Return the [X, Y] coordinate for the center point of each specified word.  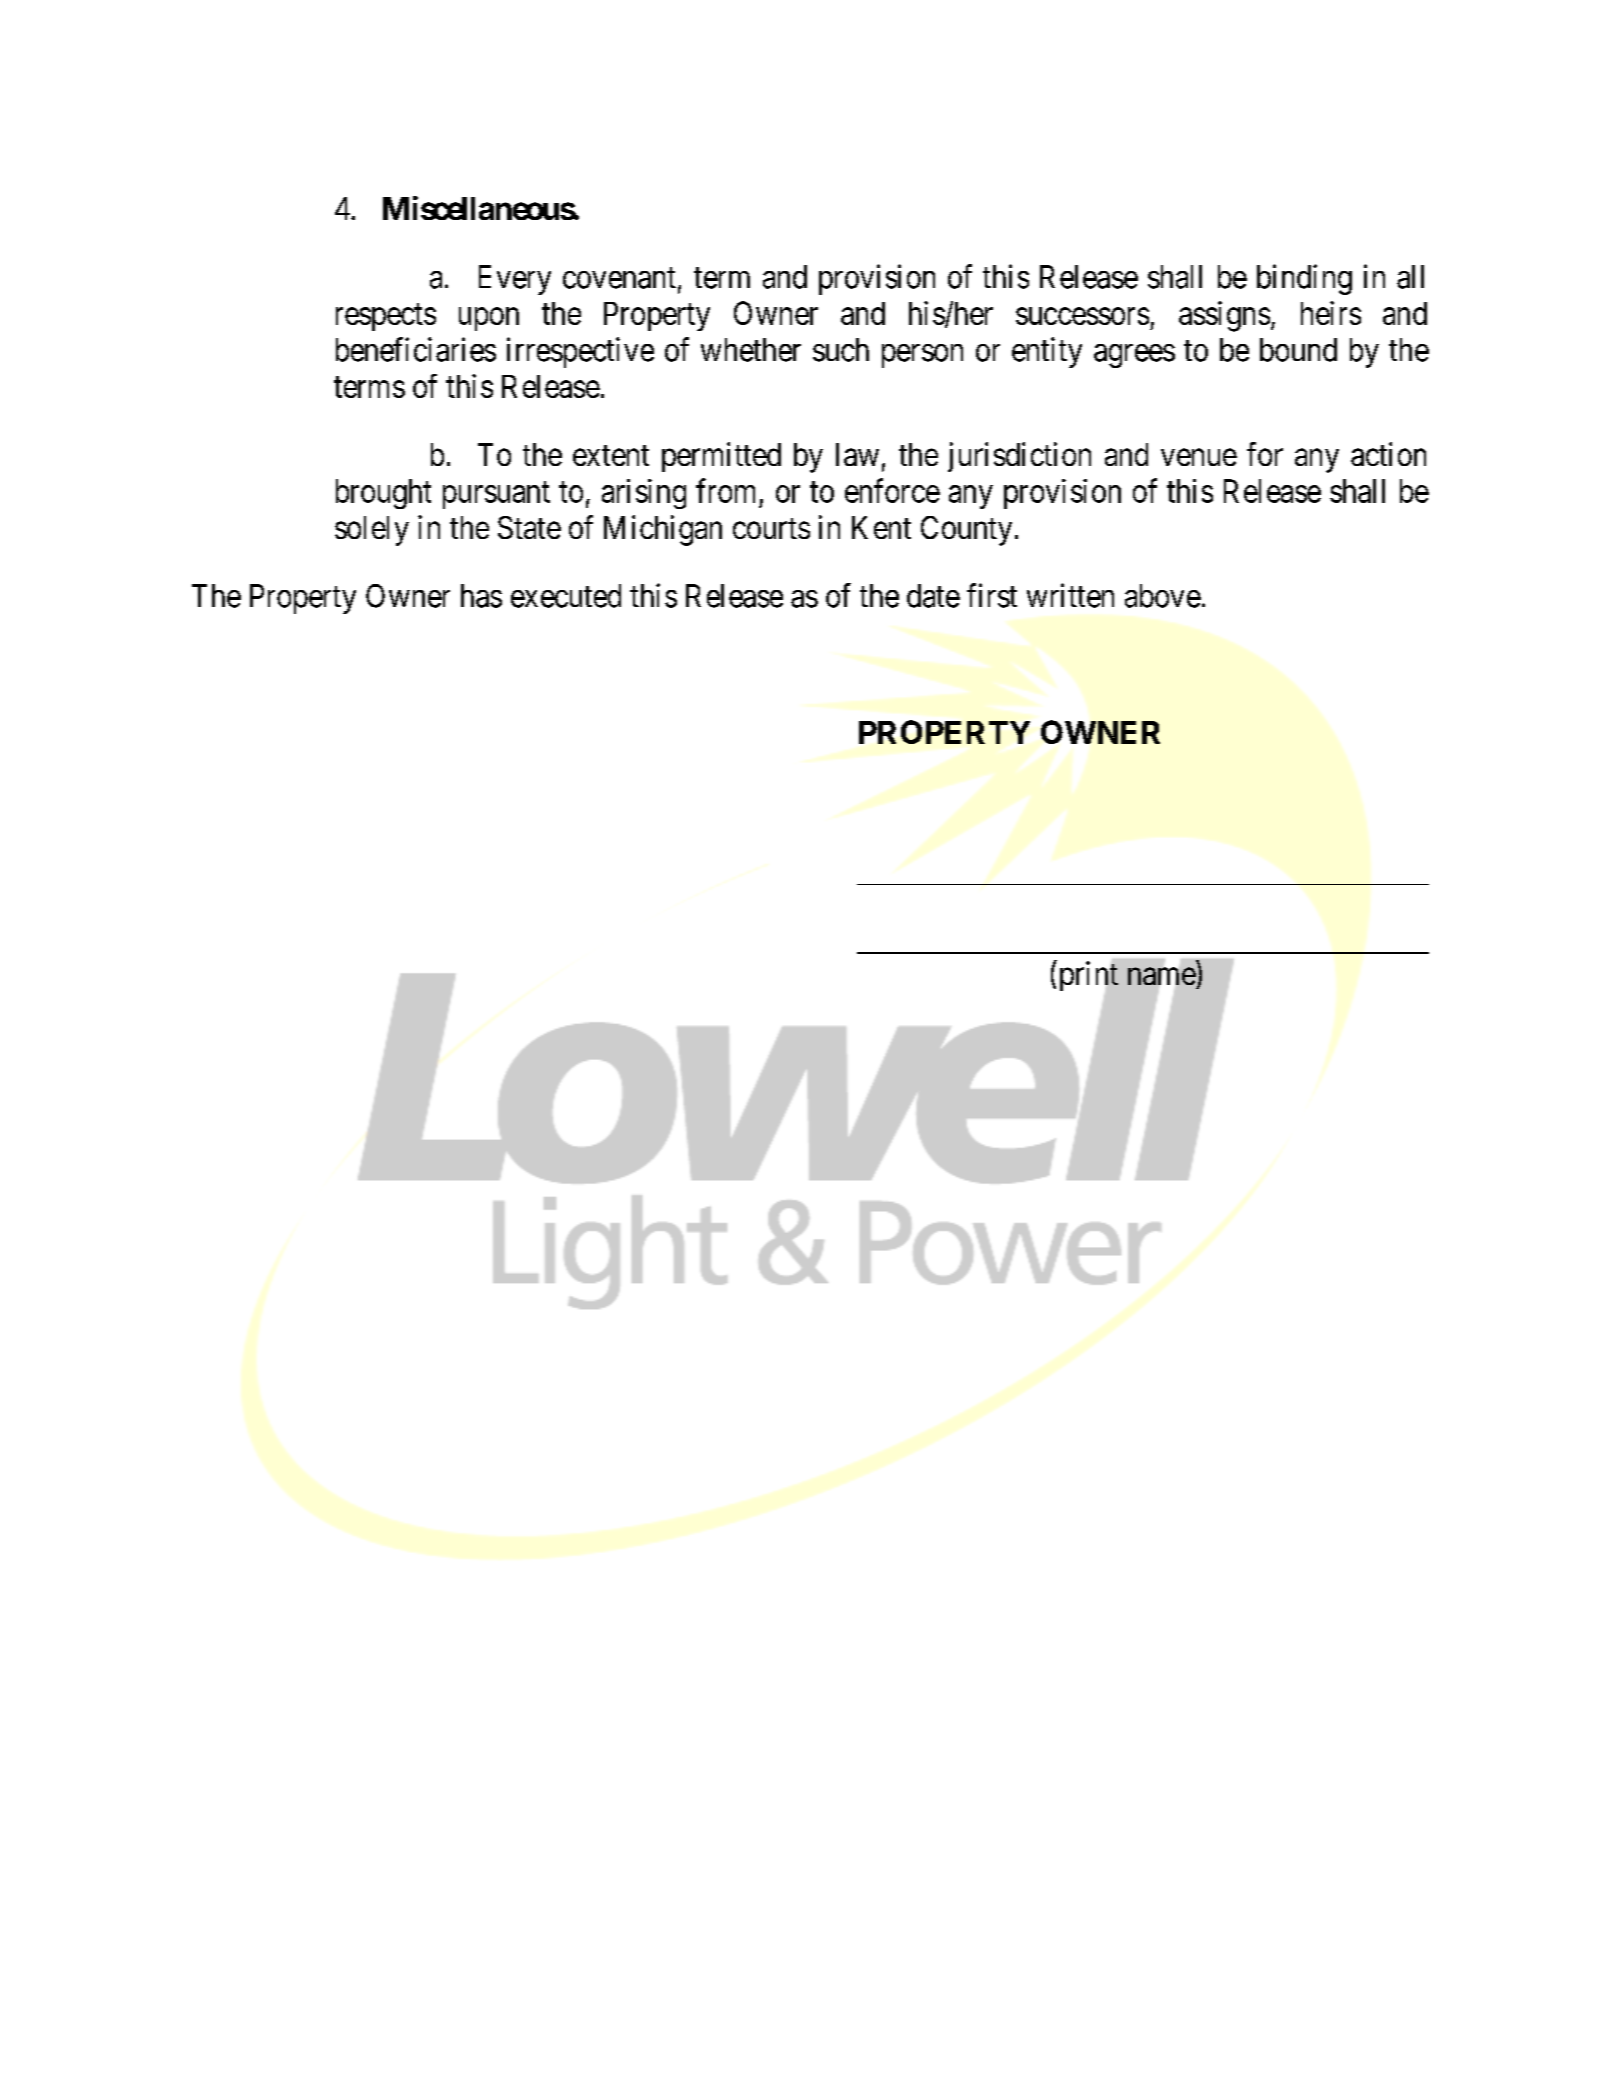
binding [1304, 279]
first [992, 595]
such [841, 350]
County [966, 531]
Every [515, 280]
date [933, 596]
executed [566, 596]
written [1070, 595]
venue [1199, 457]
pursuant [496, 495]
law [857, 454]
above [1163, 596]
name [1162, 978]
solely [372, 531]
